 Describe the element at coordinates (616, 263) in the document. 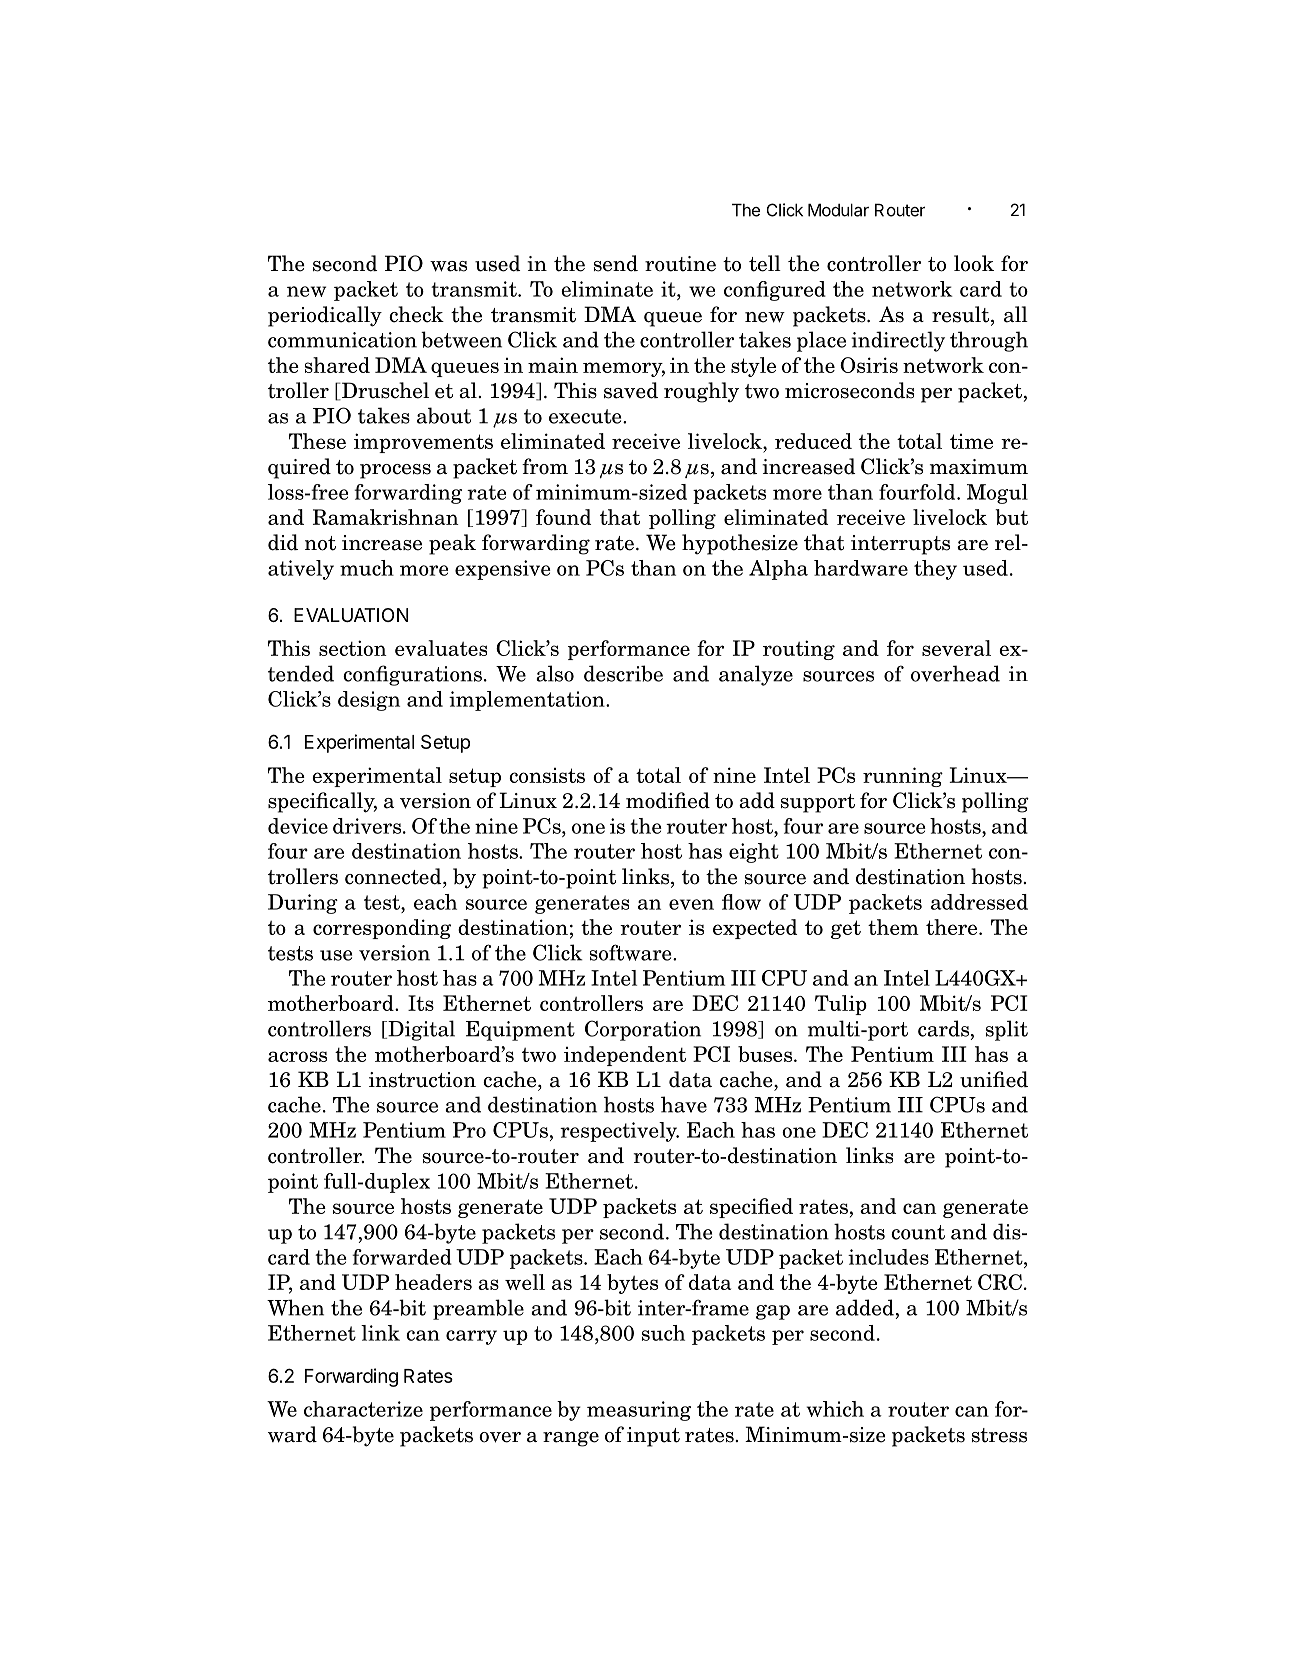

I see `send` at that location.
